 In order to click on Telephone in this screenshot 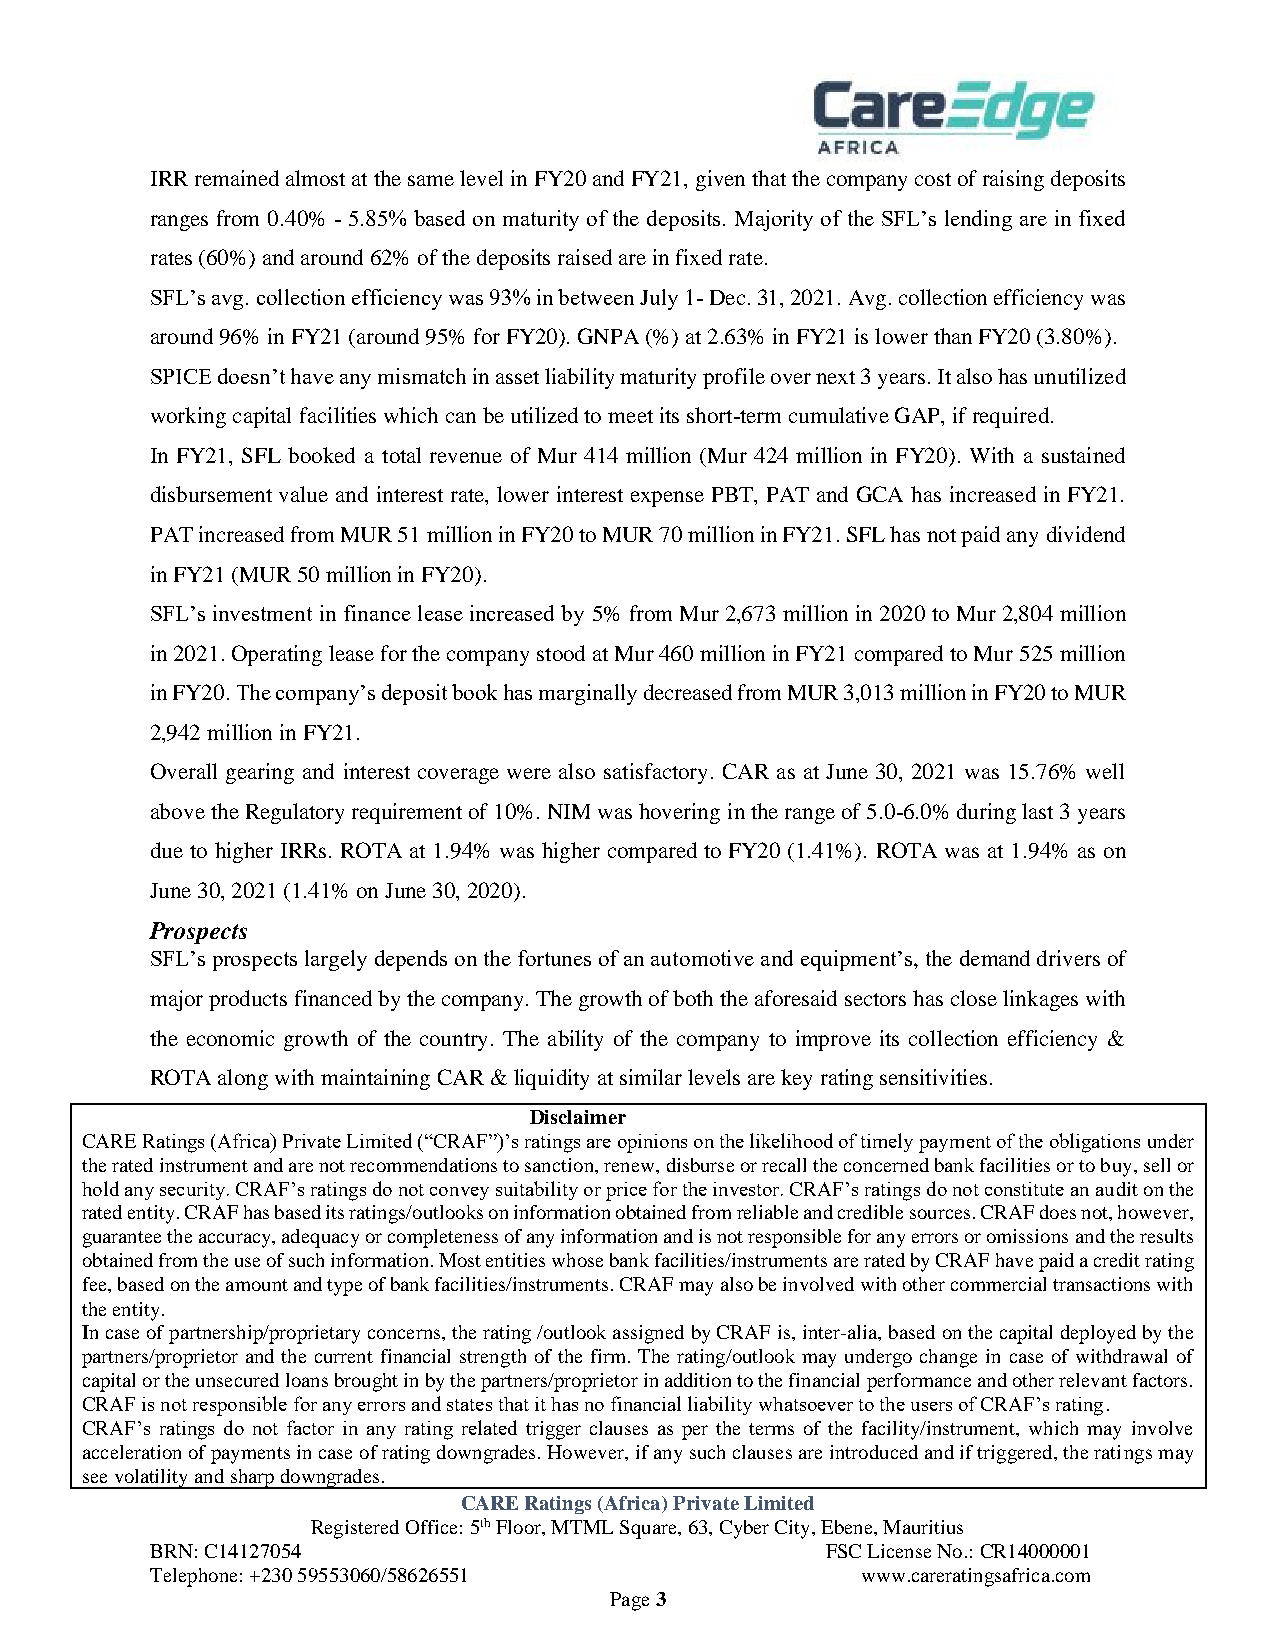, I will do `click(193, 1577)`.
